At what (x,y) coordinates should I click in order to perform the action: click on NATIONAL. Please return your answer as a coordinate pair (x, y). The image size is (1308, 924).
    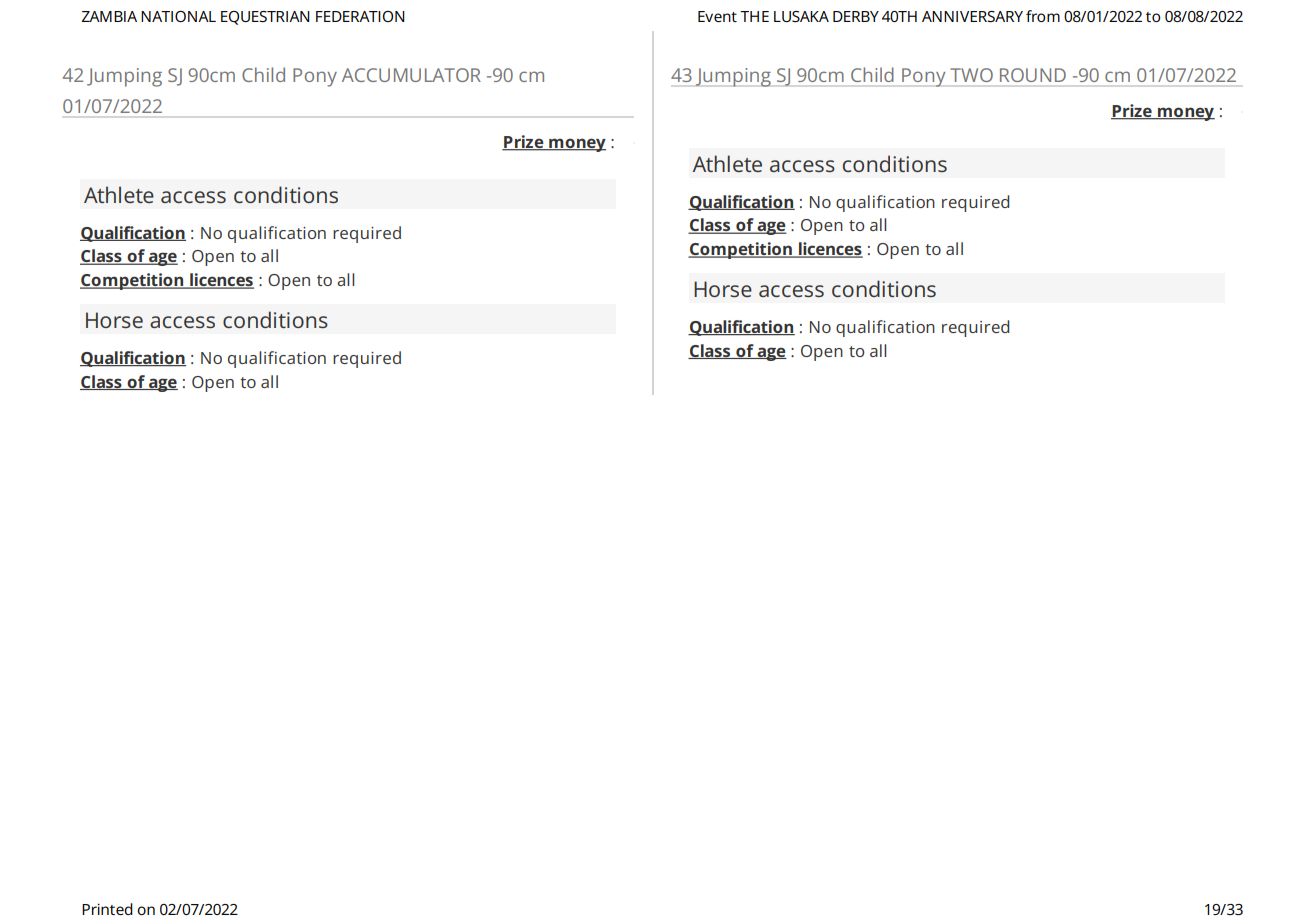
    Looking at the image, I should click on (178, 16).
